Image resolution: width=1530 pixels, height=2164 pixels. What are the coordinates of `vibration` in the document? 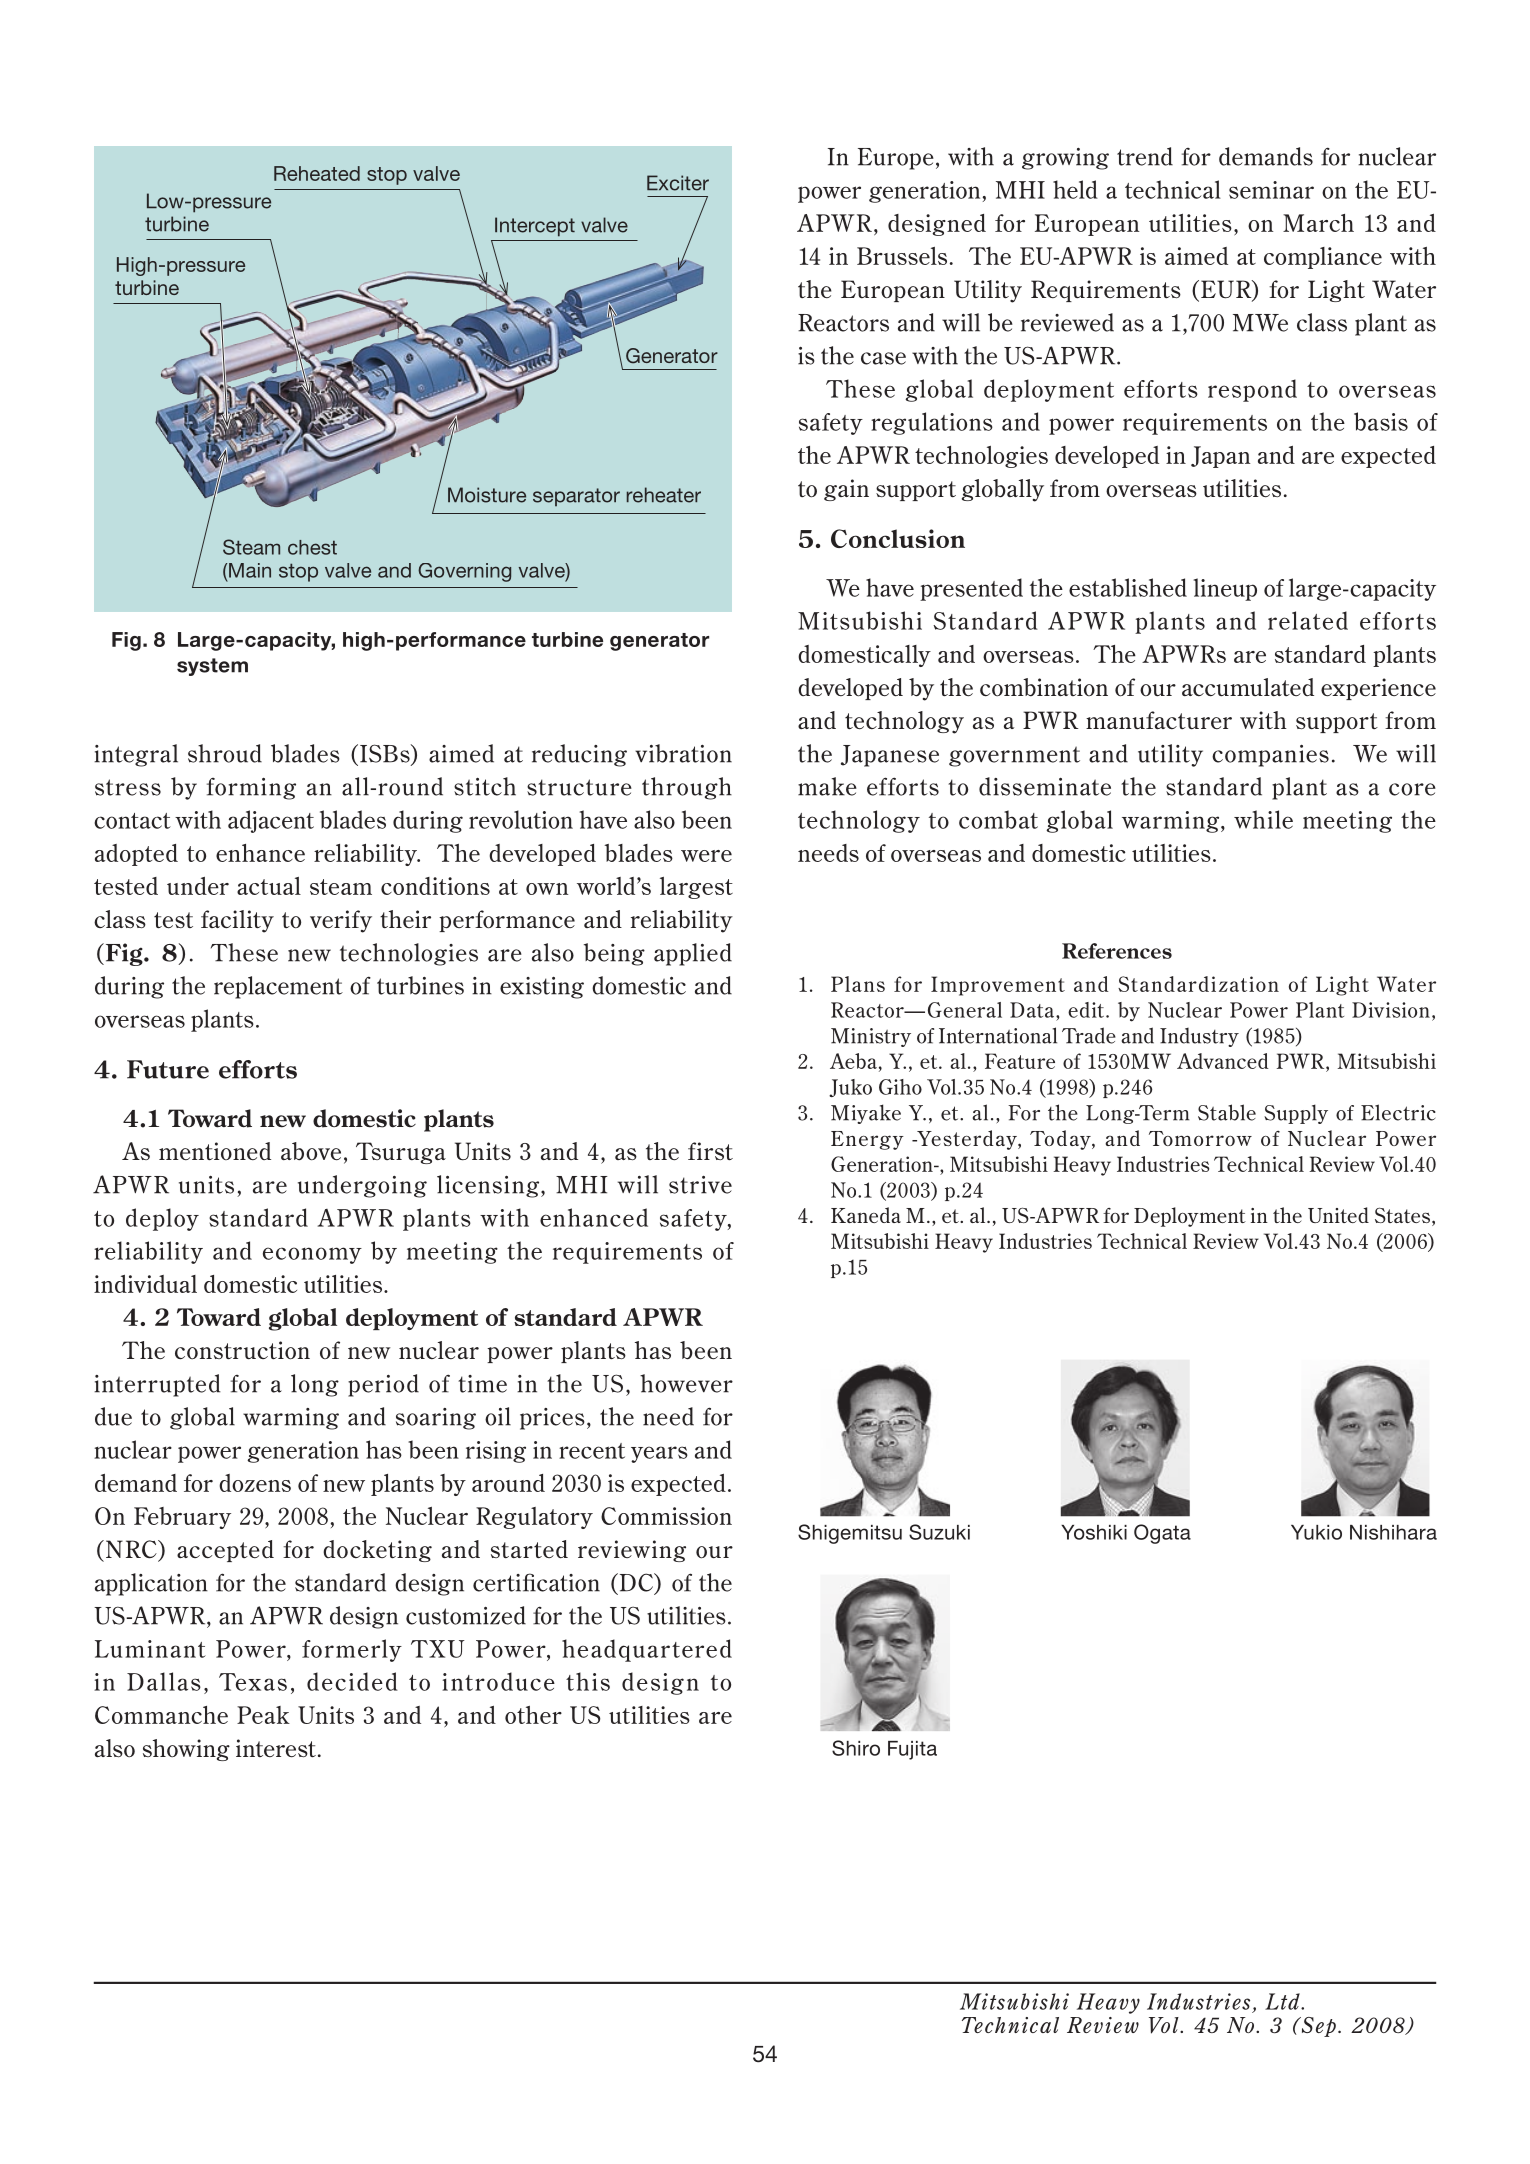 It's located at (683, 753).
